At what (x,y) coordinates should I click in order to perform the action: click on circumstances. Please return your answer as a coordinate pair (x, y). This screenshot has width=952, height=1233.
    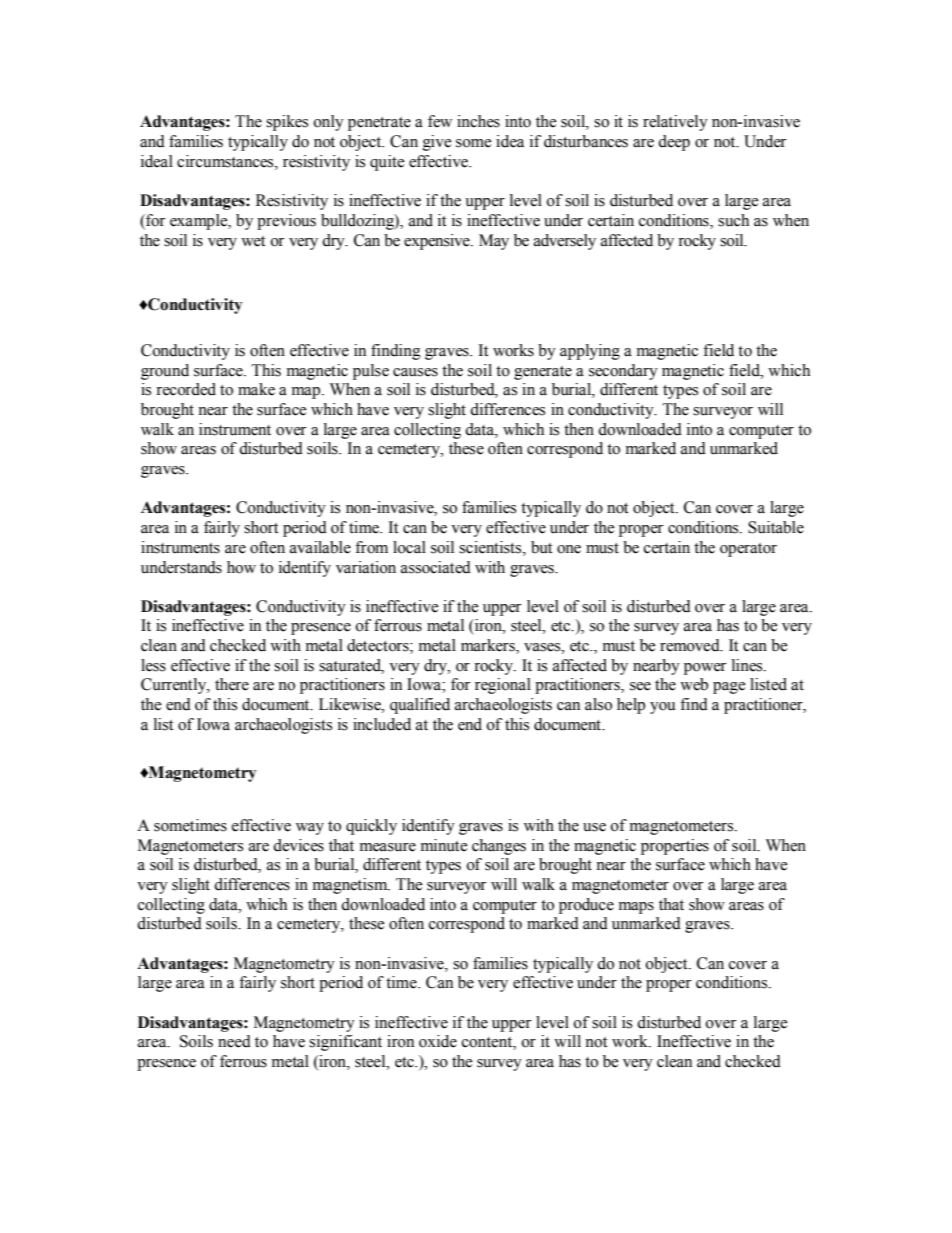
    Looking at the image, I should click on (226, 161).
